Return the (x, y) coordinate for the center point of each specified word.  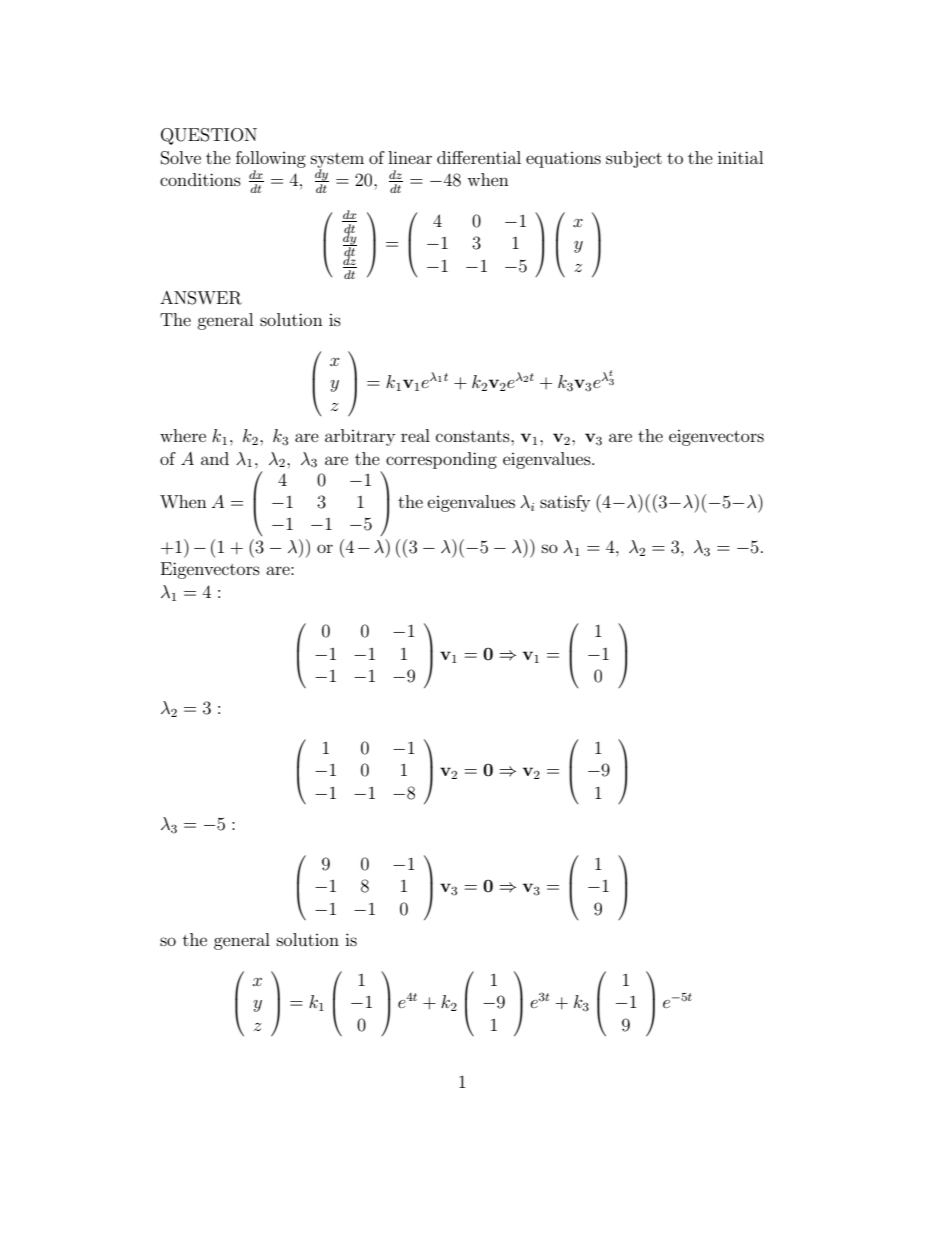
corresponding (441, 460)
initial (740, 157)
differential (479, 157)
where (183, 435)
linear (410, 157)
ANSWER (201, 298)
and (215, 458)
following (271, 159)
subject (634, 159)
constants (474, 436)
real (415, 435)
